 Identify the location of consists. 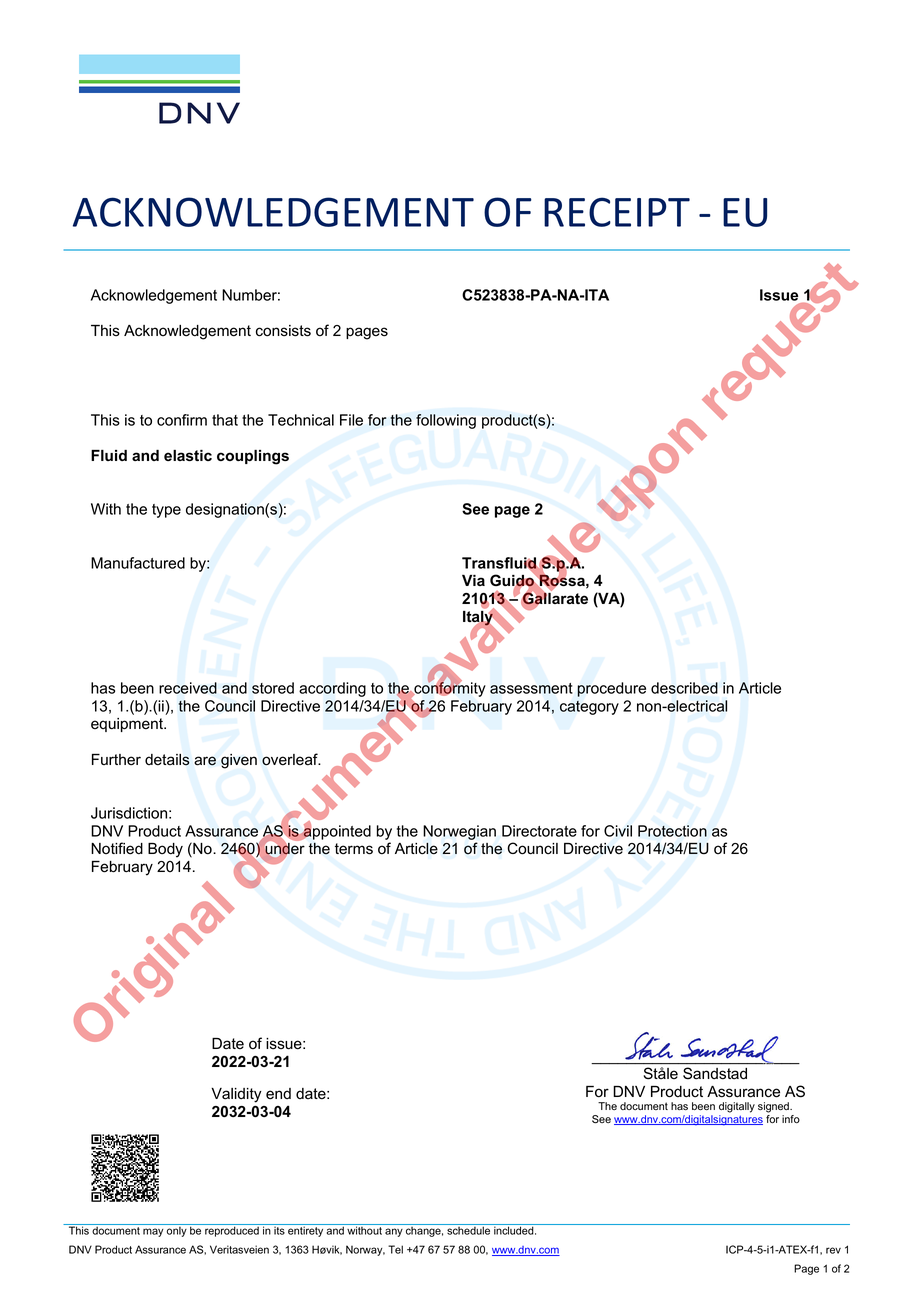
(283, 331).
